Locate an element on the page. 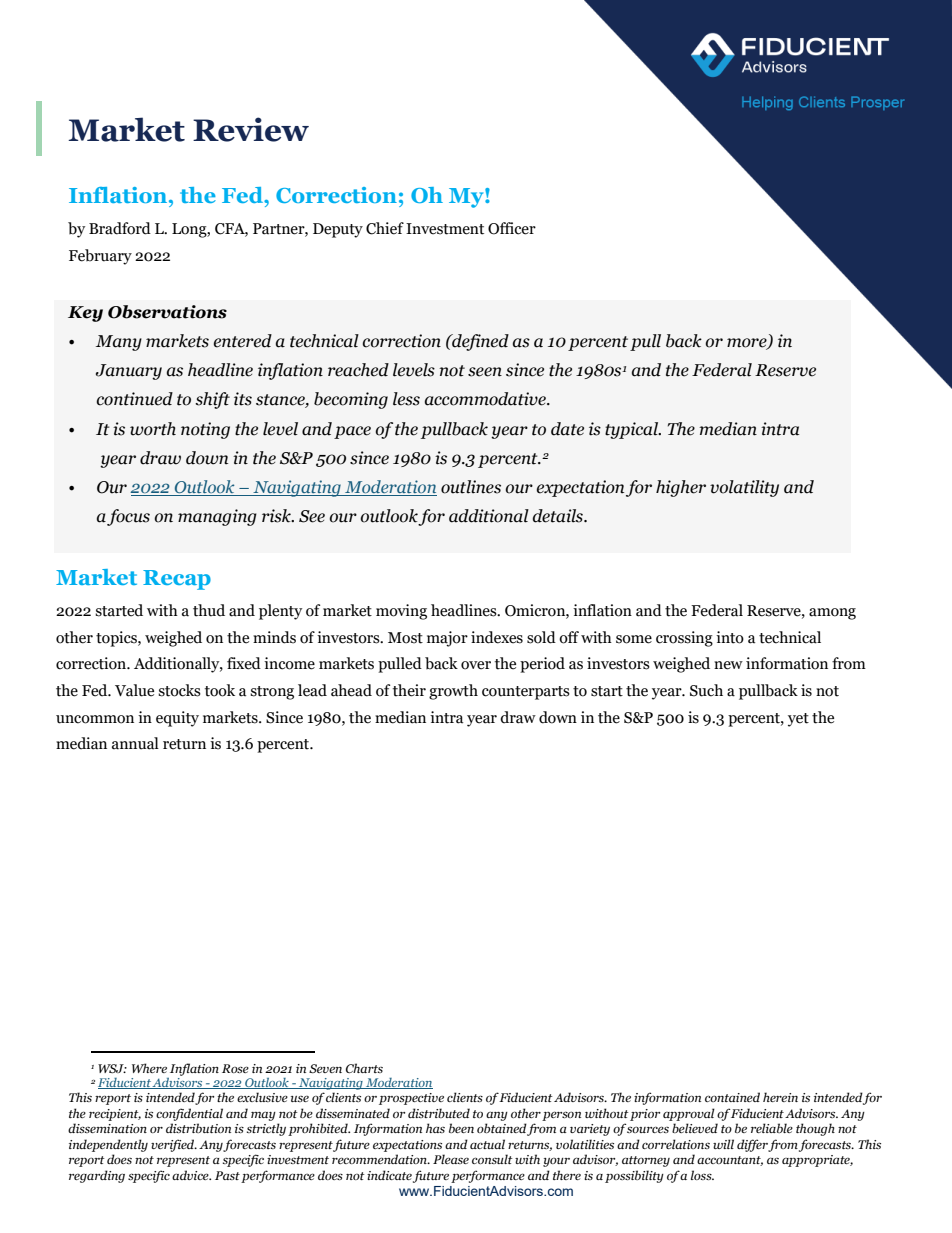 The width and height of the page is (952, 1233). worth is located at coordinates (153, 429).
